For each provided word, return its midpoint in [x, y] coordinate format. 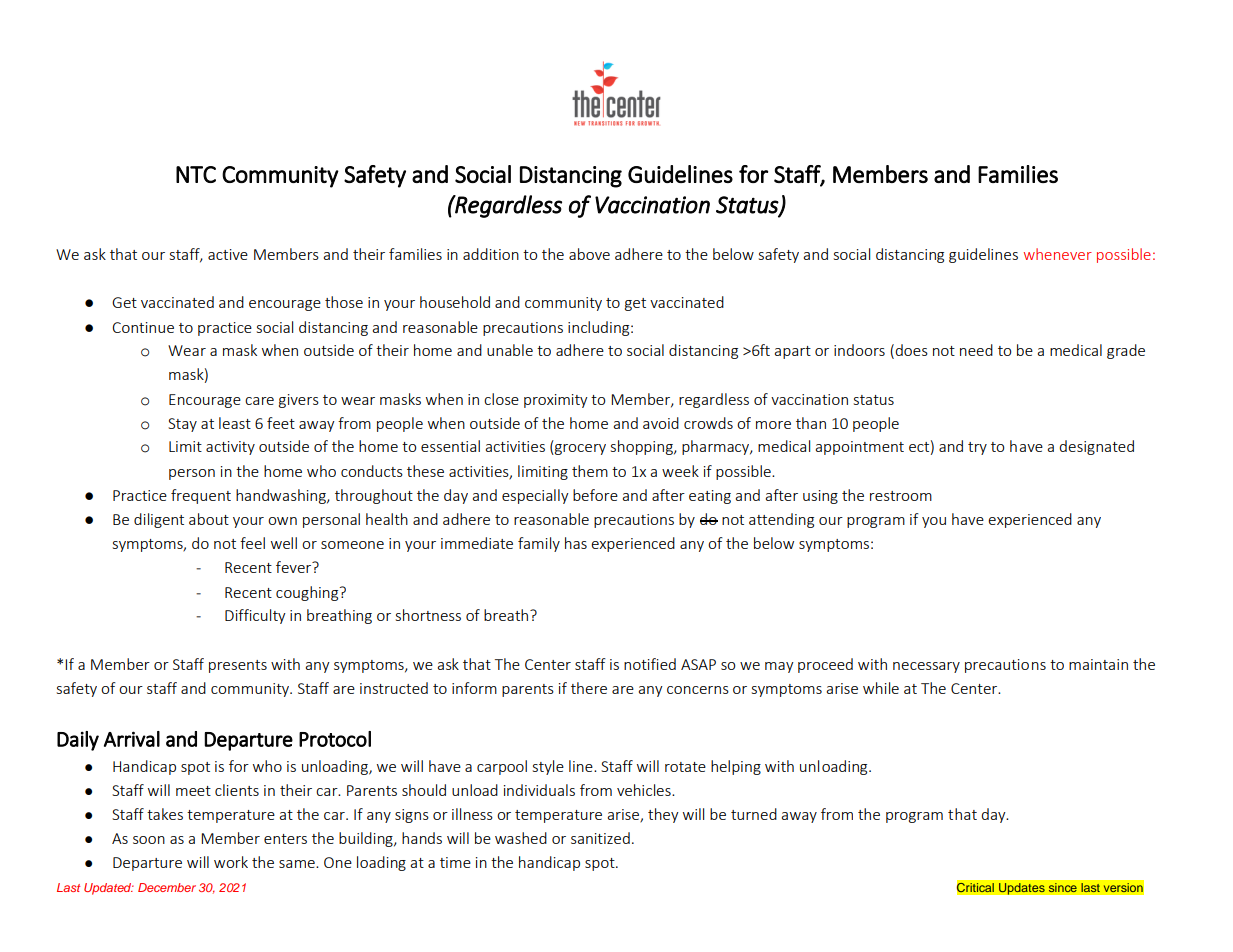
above [589, 254]
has [576, 543]
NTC [196, 174]
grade [1126, 351]
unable [510, 350]
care [259, 401]
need [976, 350]
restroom [901, 496]
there [589, 688]
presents [238, 666]
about [209, 519]
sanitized [600, 838]
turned [754, 814]
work [231, 862]
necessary [926, 667]
